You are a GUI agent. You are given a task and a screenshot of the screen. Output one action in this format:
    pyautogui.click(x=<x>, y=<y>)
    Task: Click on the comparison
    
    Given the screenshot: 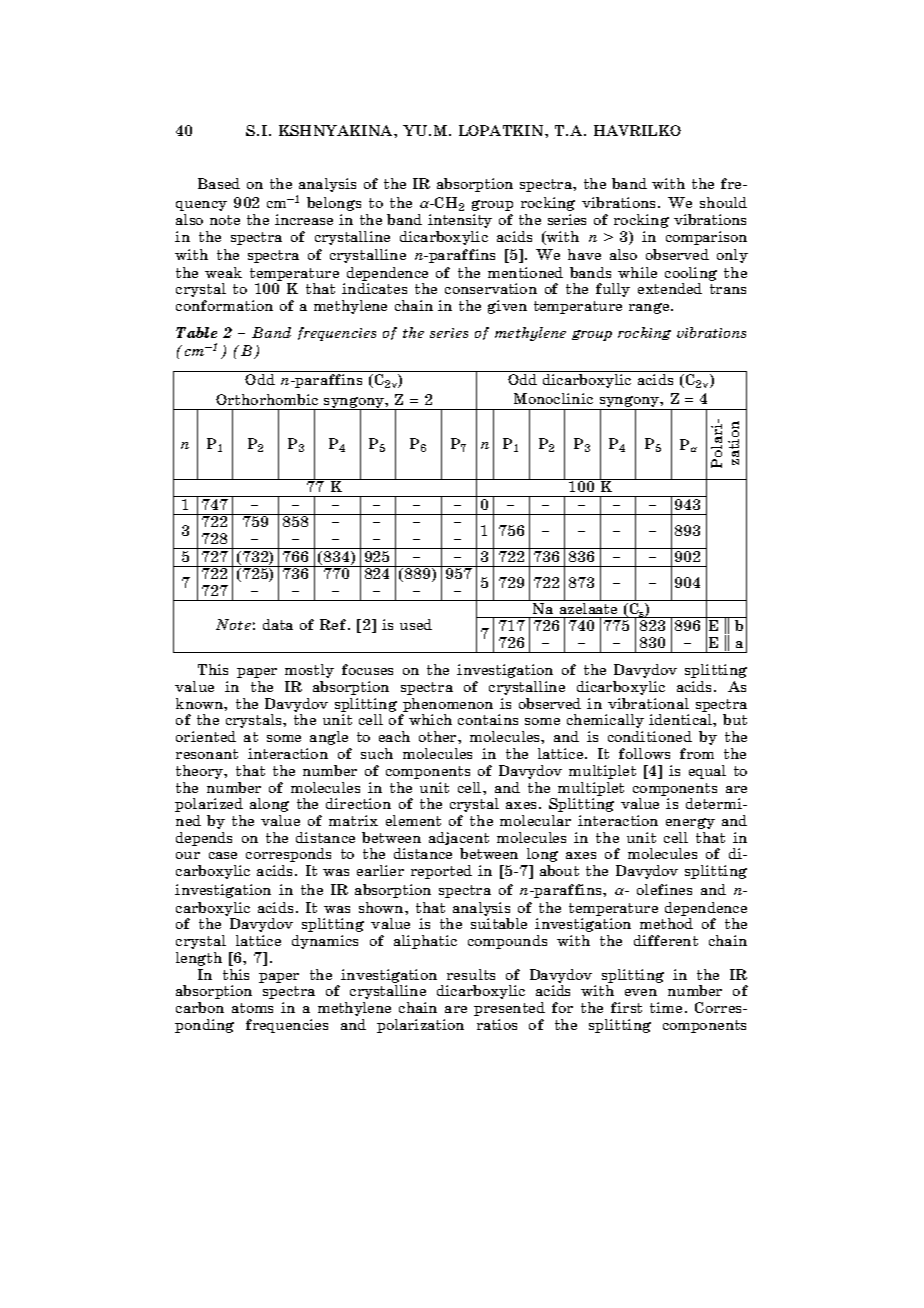 What is the action you would take?
    pyautogui.click(x=706, y=238)
